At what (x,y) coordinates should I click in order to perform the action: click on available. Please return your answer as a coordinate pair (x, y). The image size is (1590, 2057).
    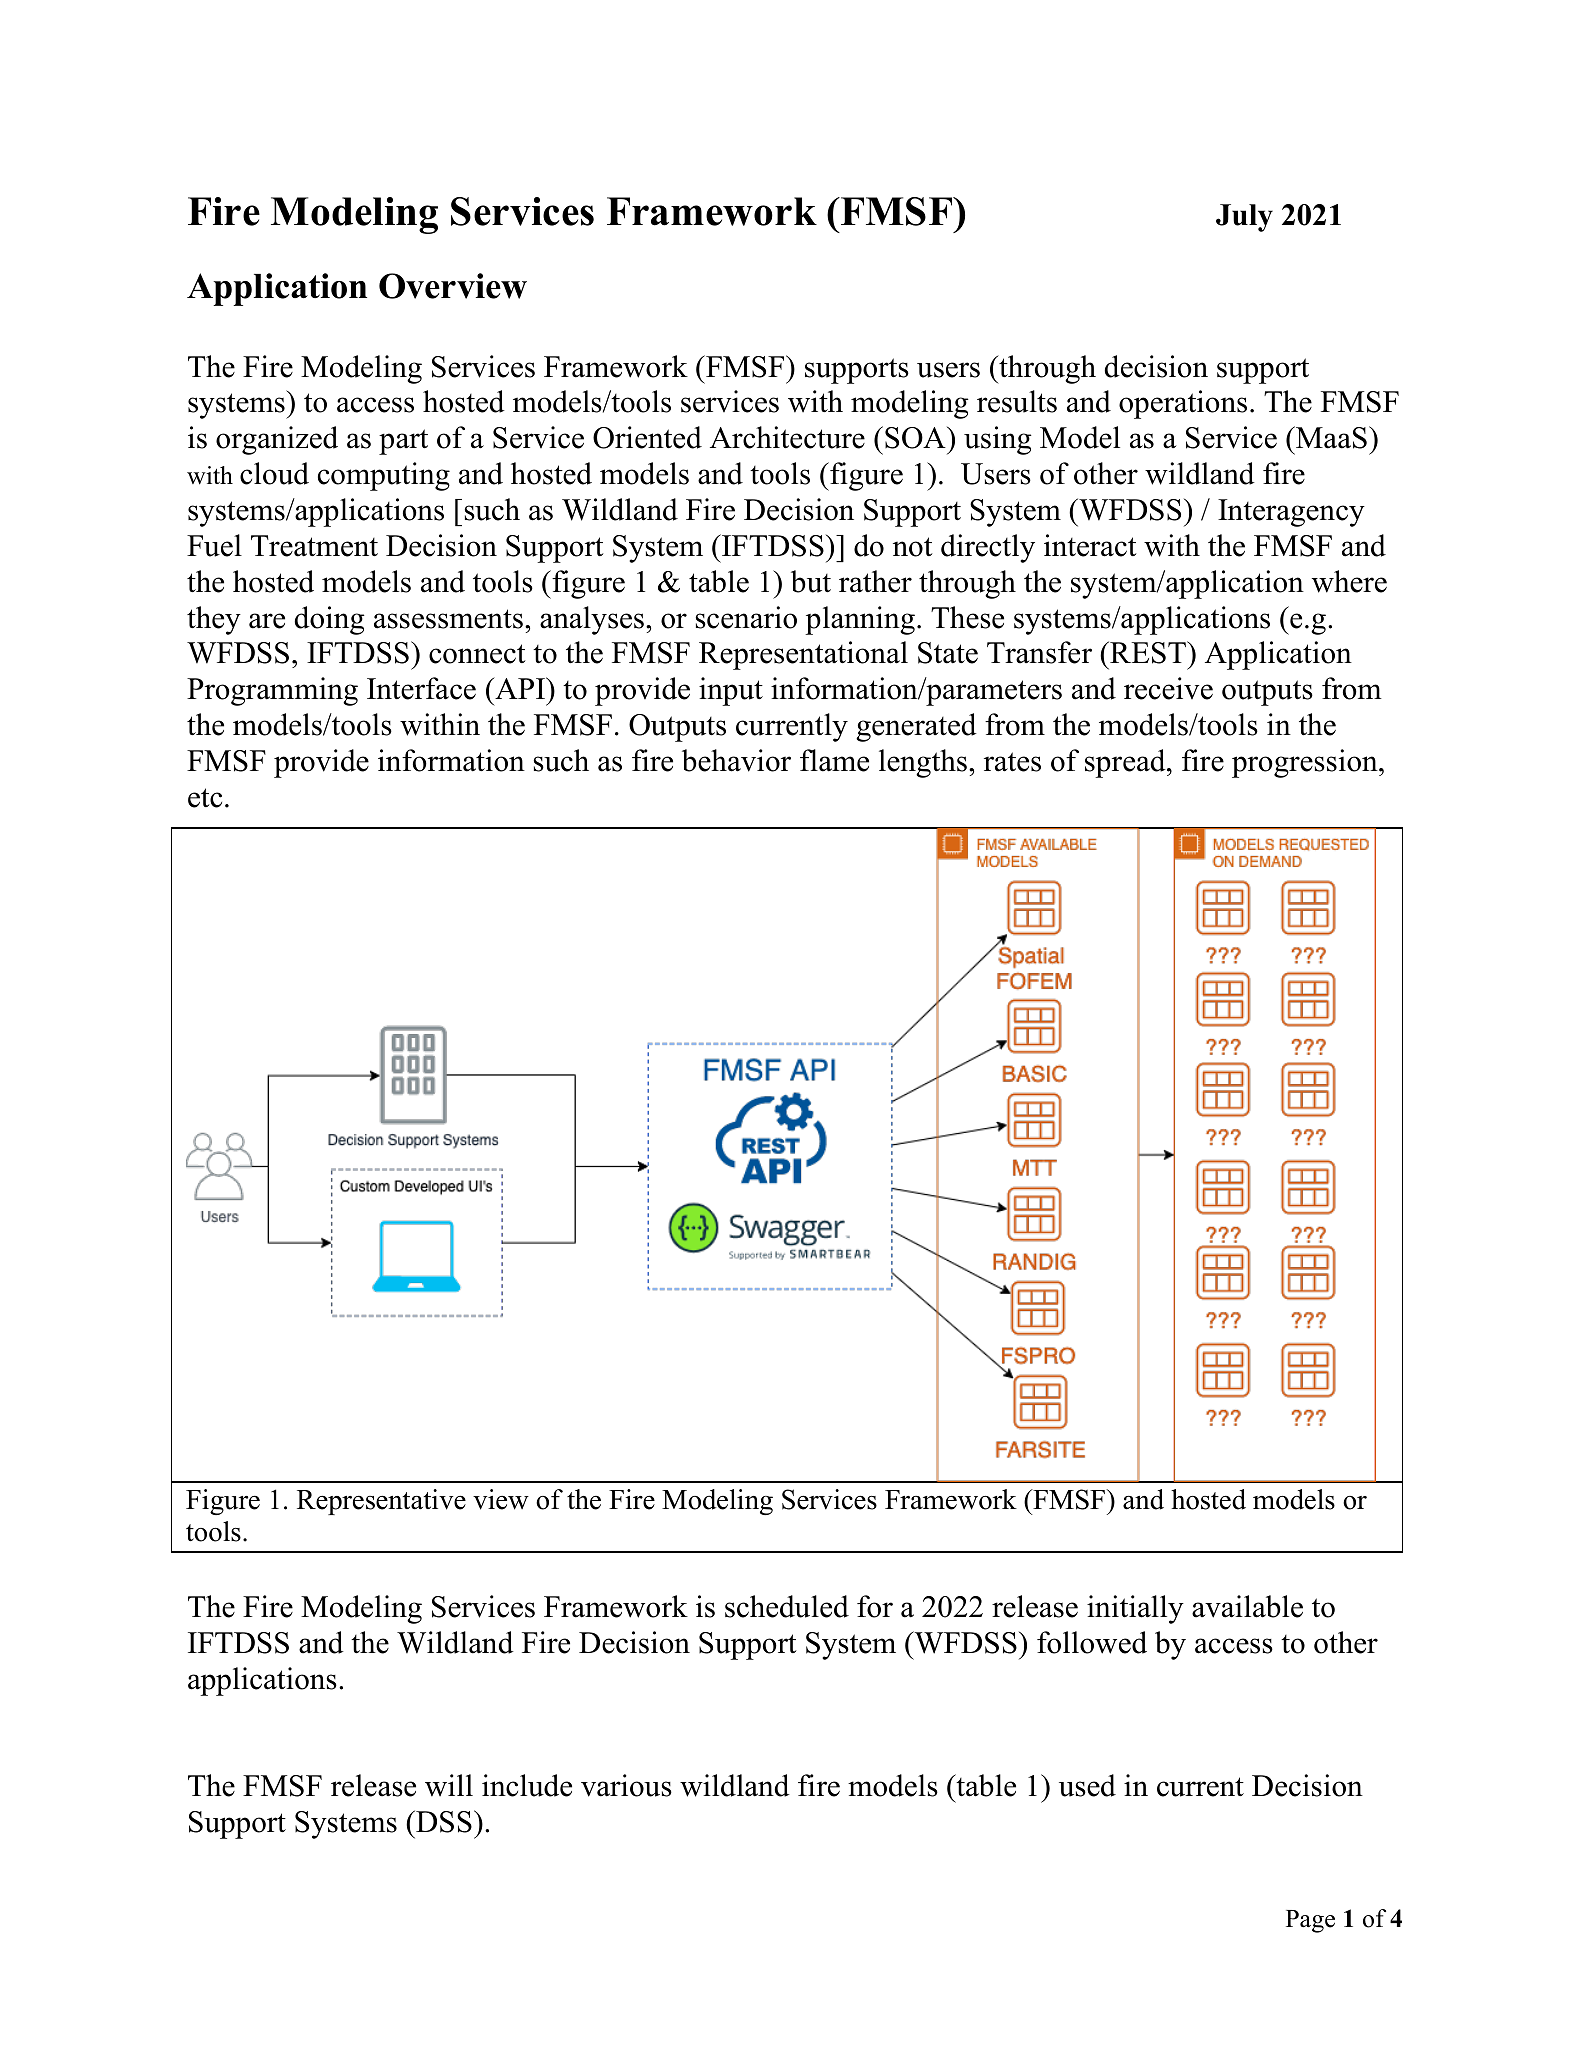
    Looking at the image, I should click on (1247, 1606).
